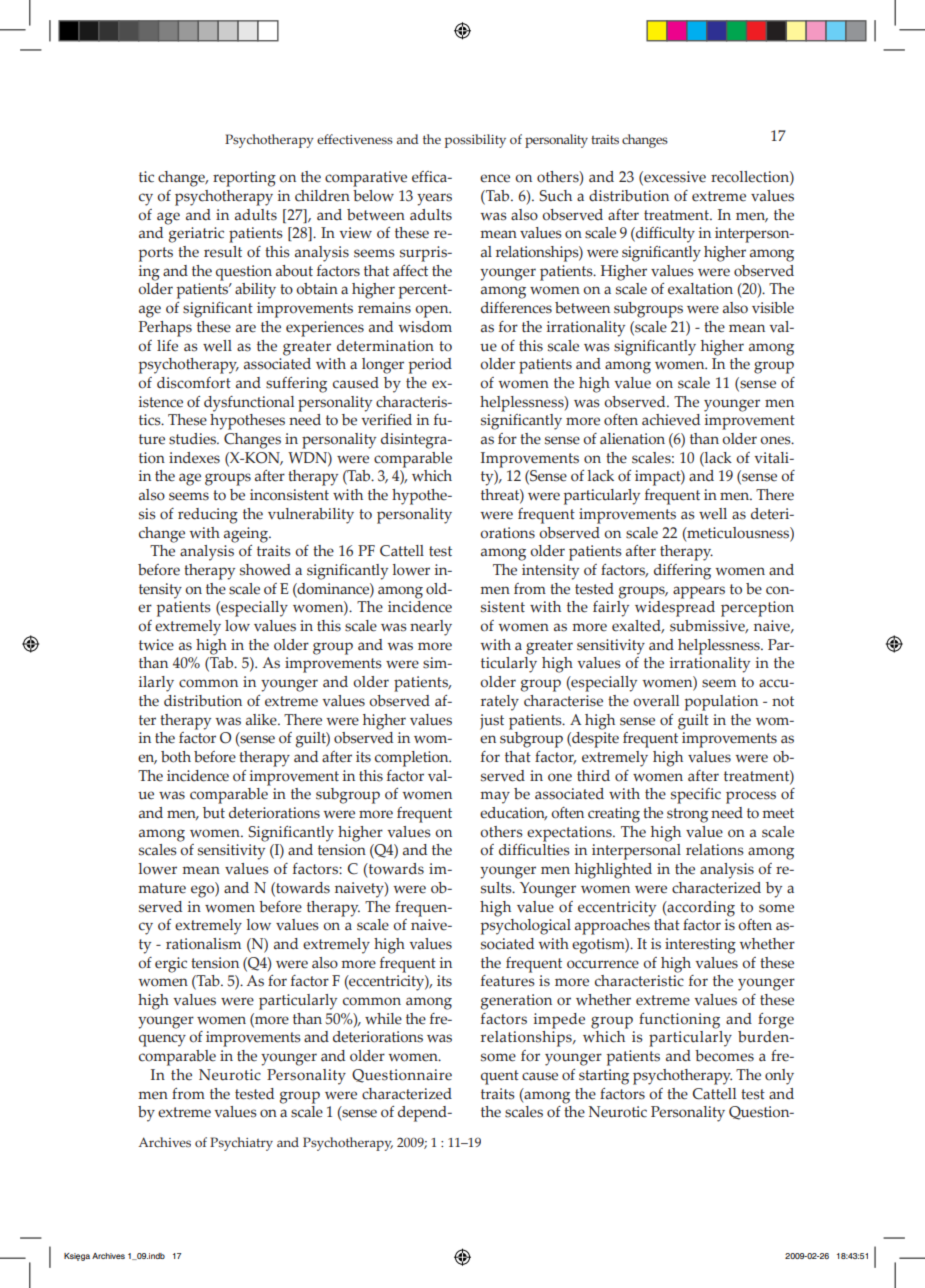 Image resolution: width=925 pixels, height=1288 pixels. I want to click on may, so click(495, 797).
